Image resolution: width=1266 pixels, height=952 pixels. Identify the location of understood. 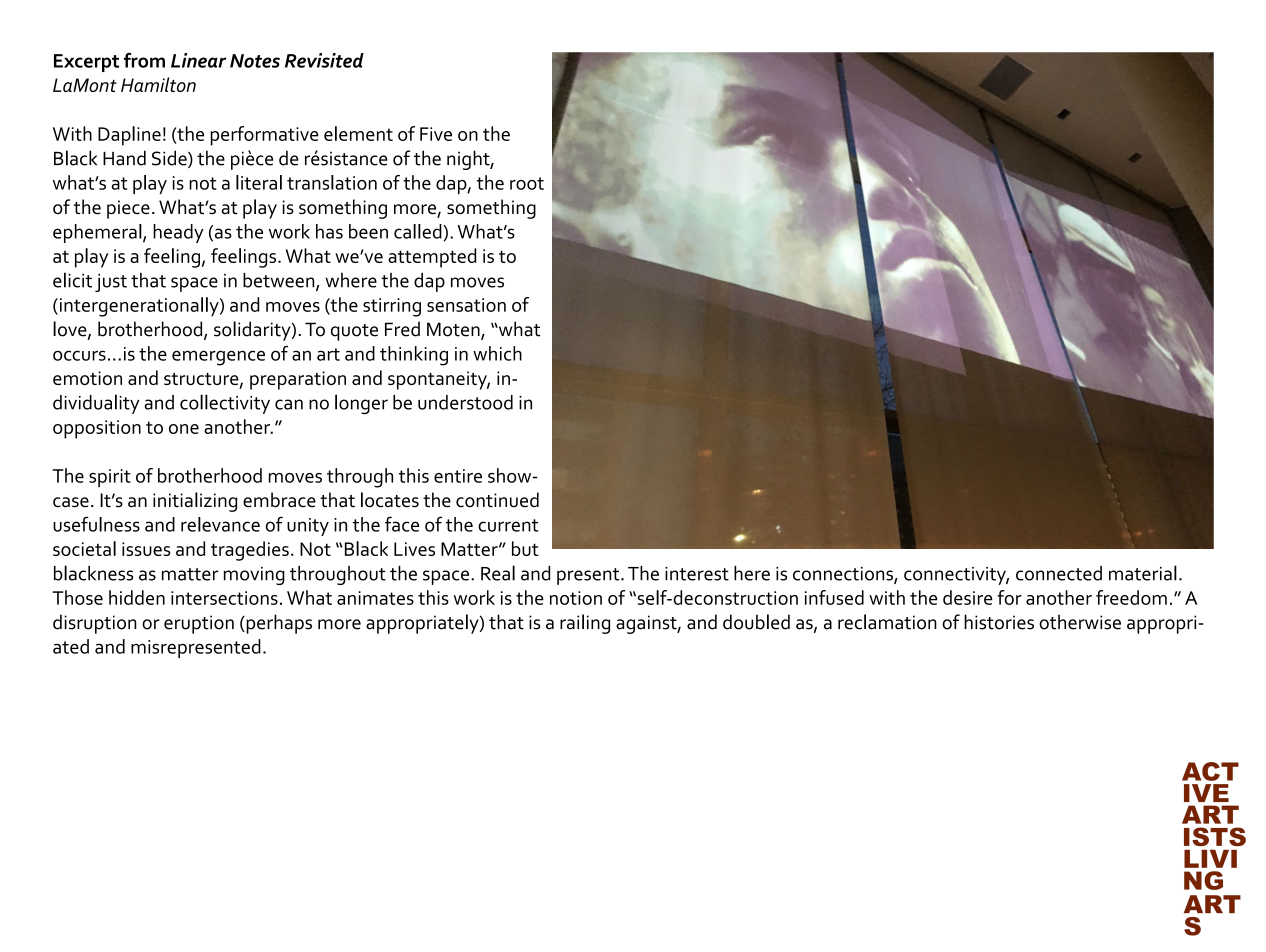
(465, 402).
